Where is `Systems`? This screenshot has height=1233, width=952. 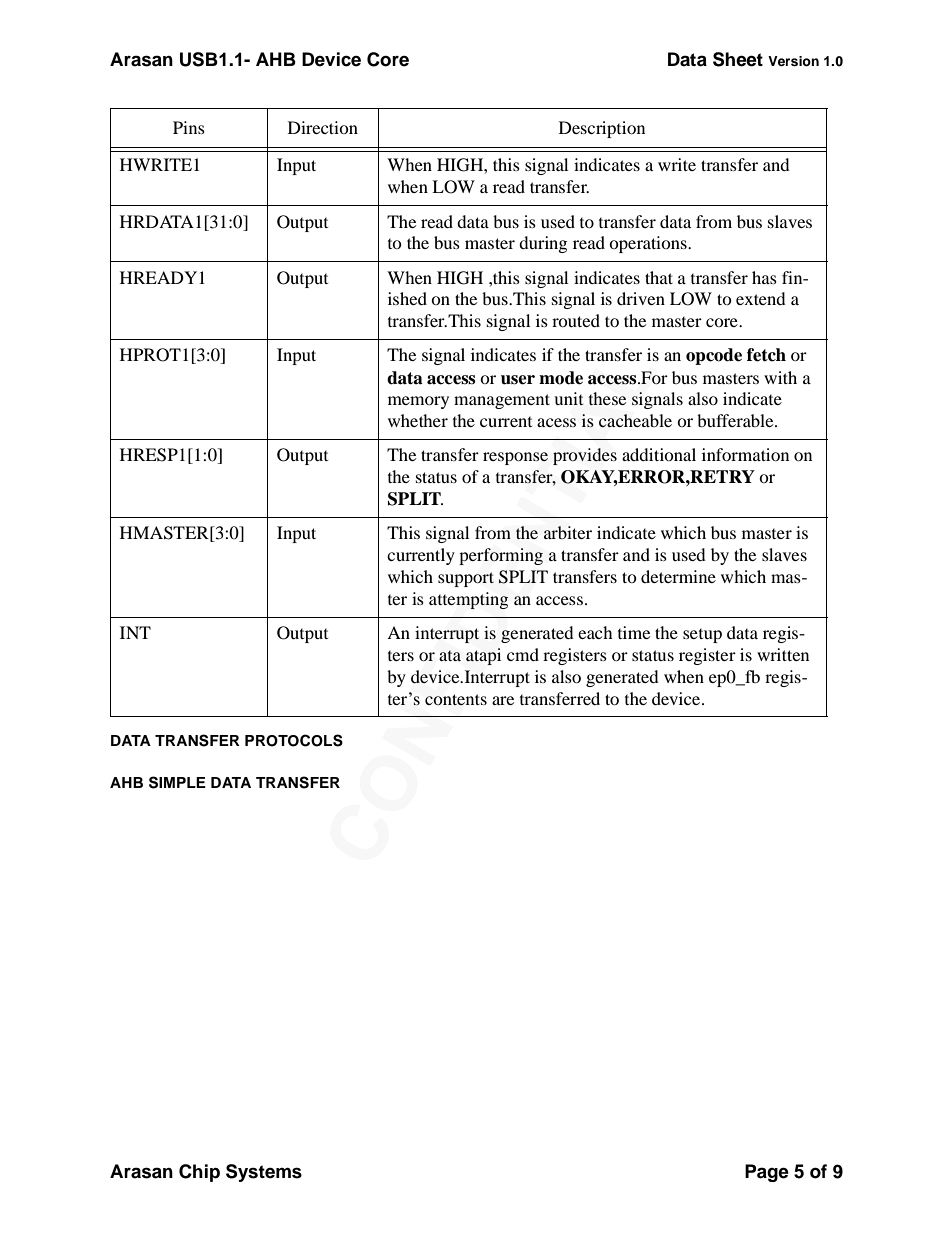 Systems is located at coordinates (264, 1173).
